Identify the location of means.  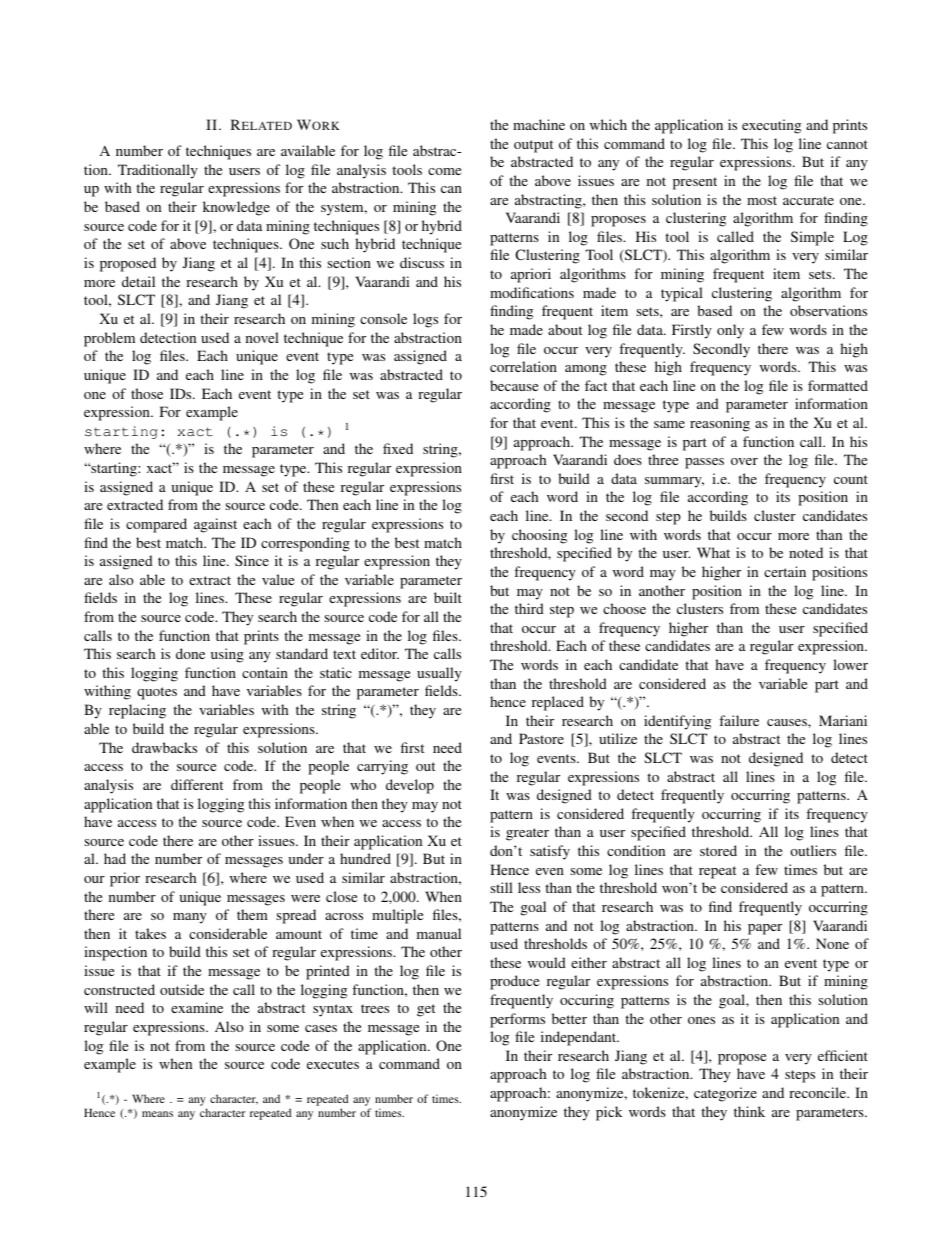
(157, 1114).
